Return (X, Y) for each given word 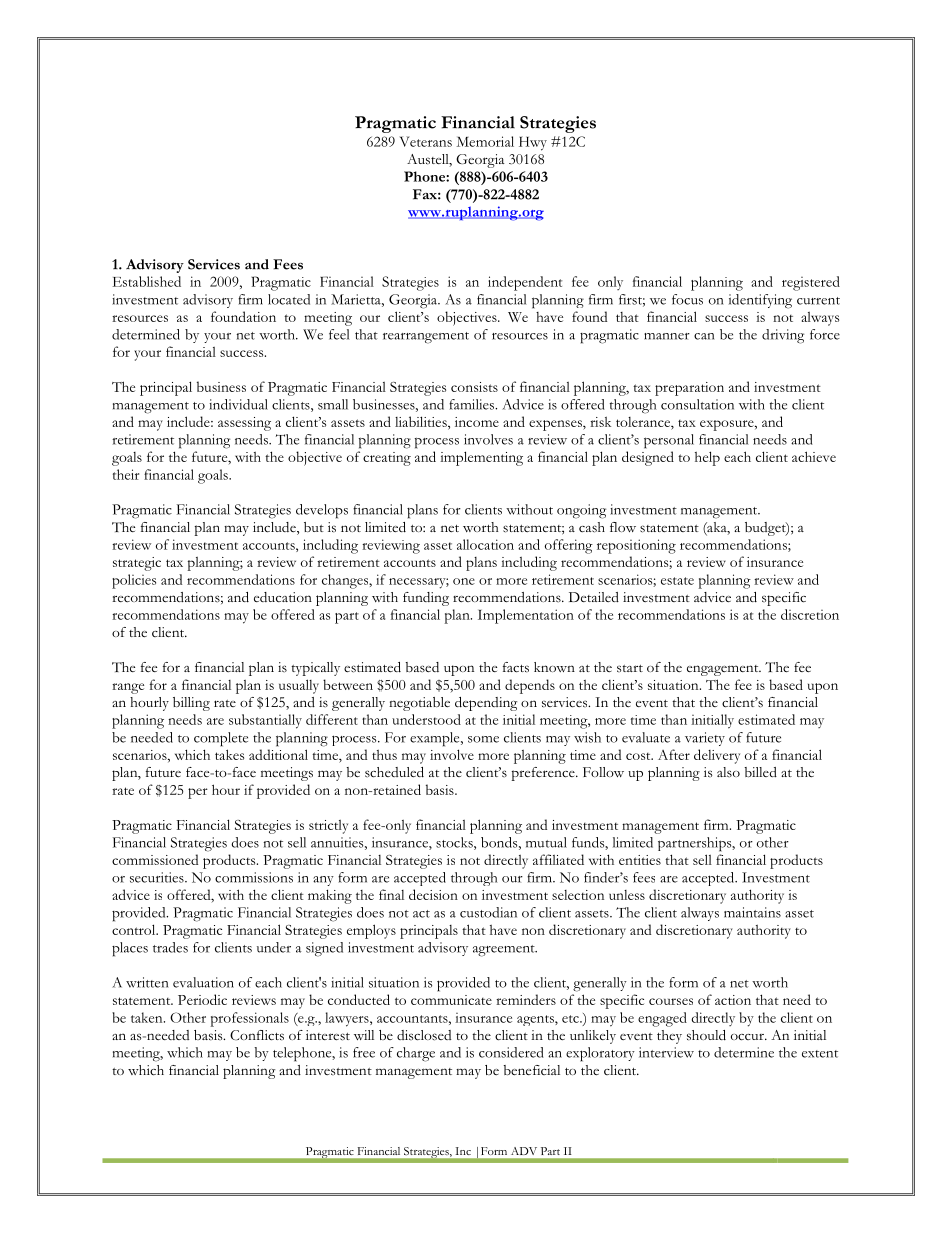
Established (146, 281)
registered (811, 283)
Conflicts (257, 1035)
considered (511, 1052)
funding (426, 599)
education (283, 597)
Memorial (485, 141)
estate (677, 581)
